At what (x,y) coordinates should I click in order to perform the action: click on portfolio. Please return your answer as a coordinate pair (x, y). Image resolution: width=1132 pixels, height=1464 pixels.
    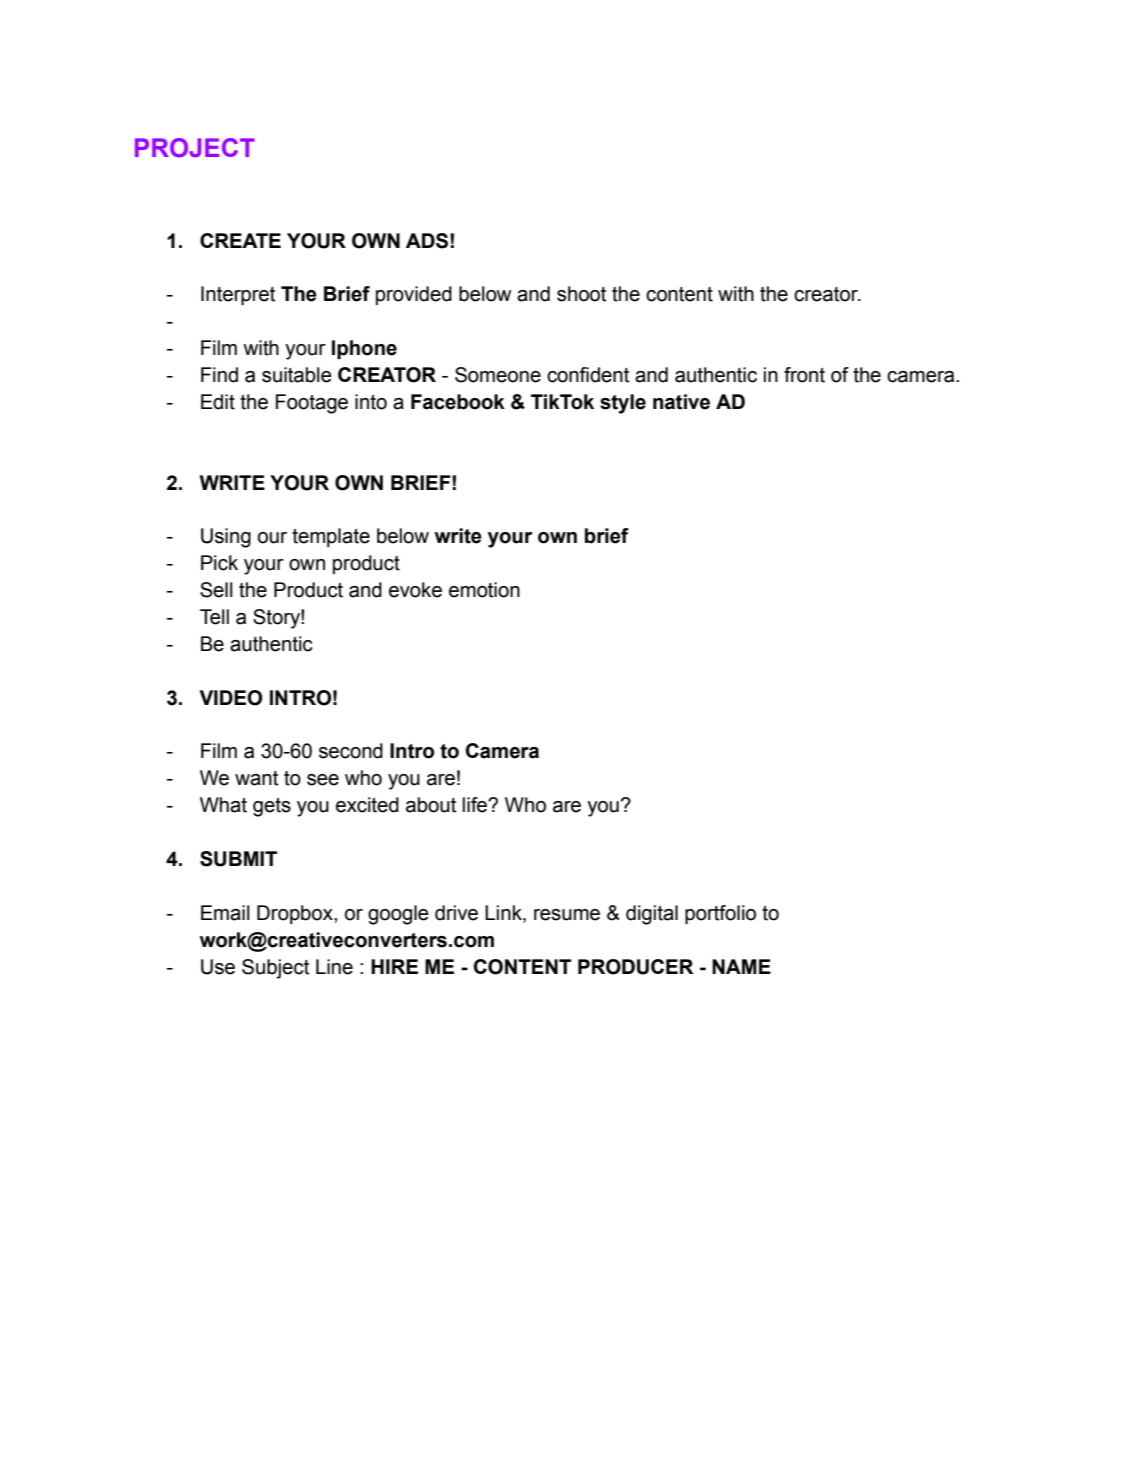
    Looking at the image, I should click on (720, 914).
